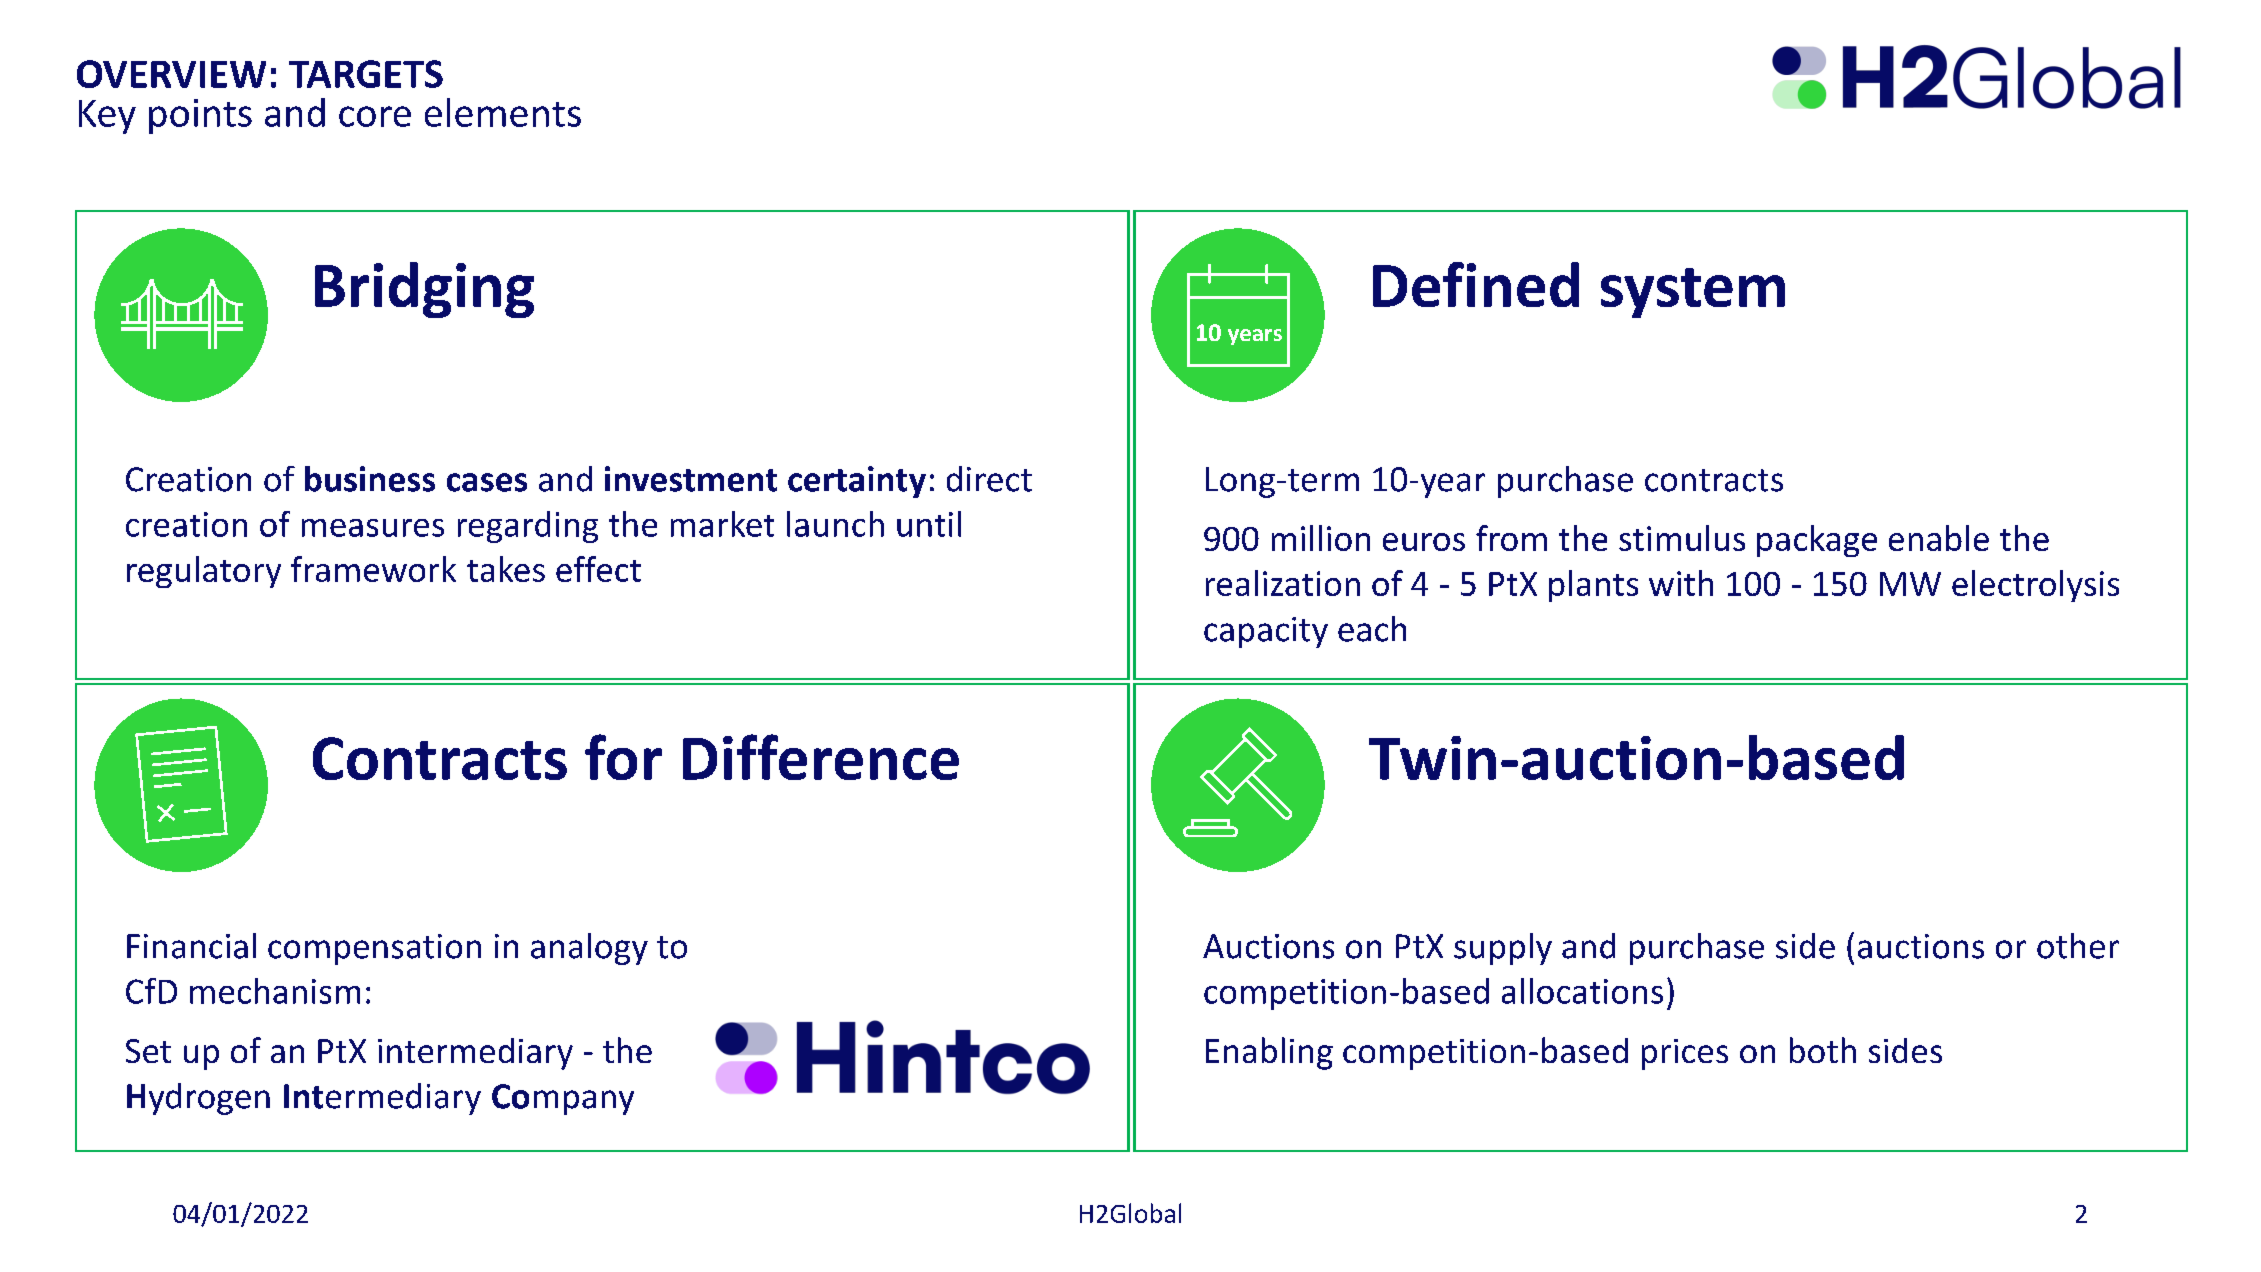 The height and width of the screenshot is (1272, 2261). Describe the element at coordinates (198, 1099) in the screenshot. I see `Hydrogen` at that location.
